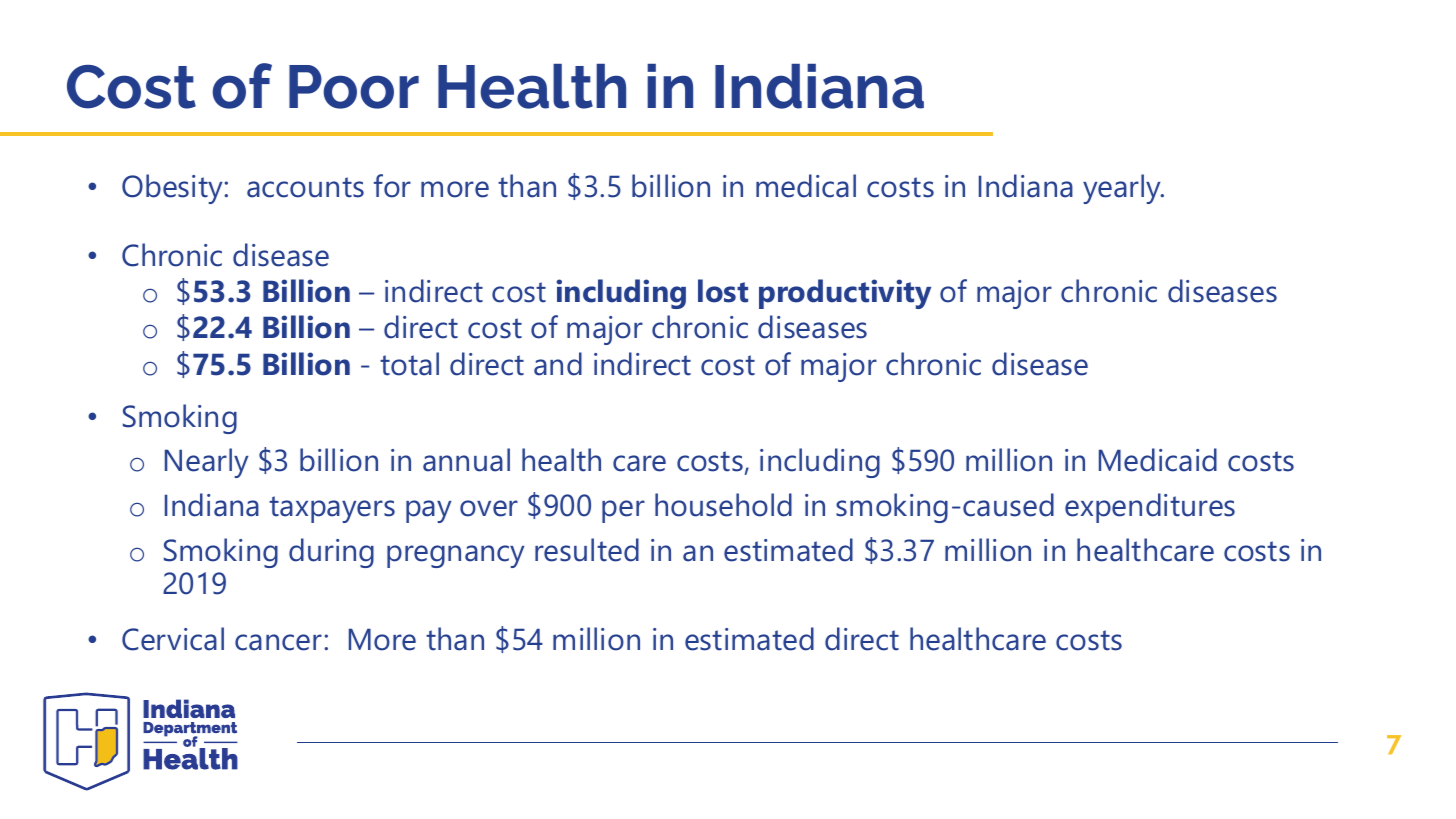 This document has height=819, width=1456. I want to click on expenditures, so click(1150, 508).
